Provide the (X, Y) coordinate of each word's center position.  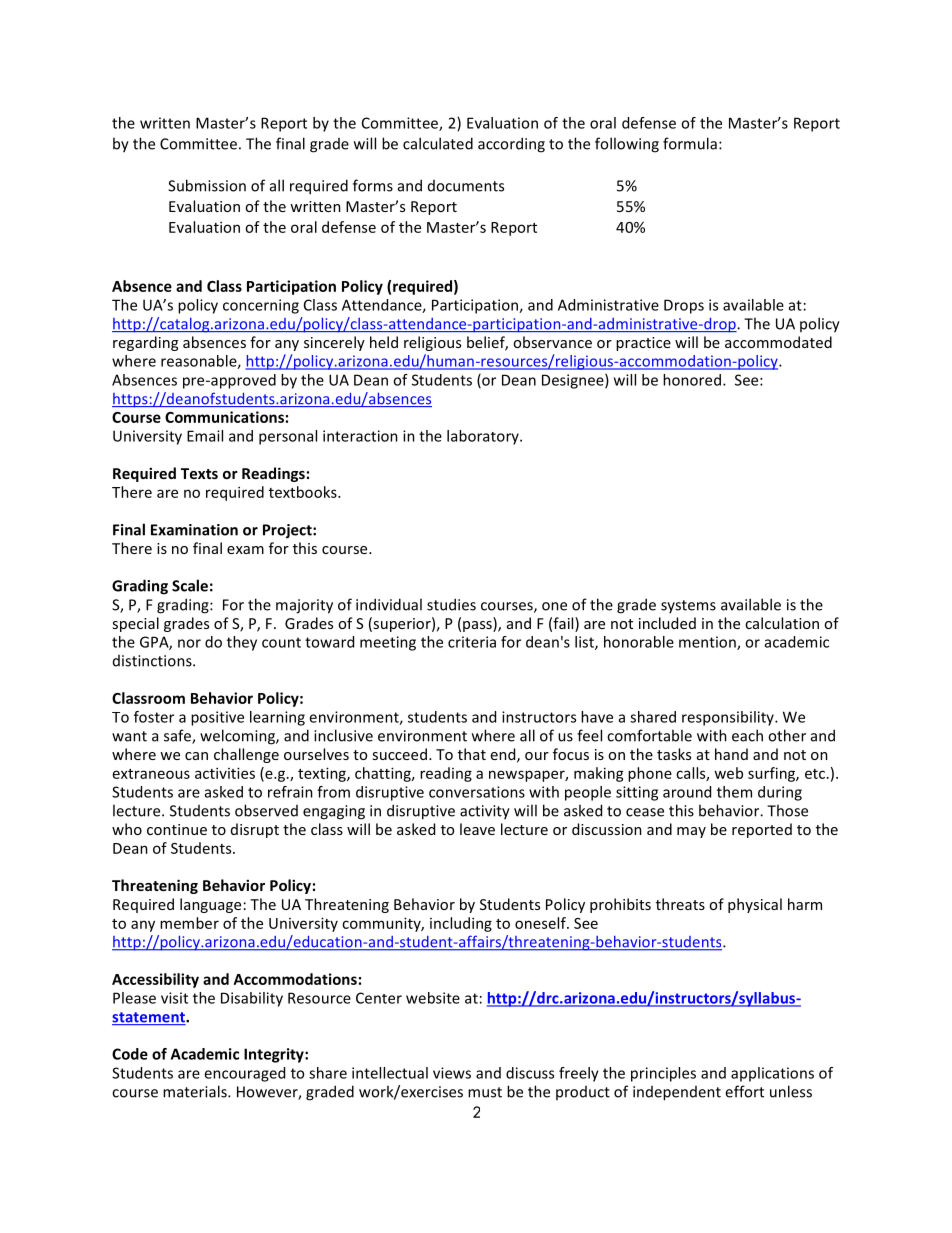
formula (690, 143)
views (452, 1073)
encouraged (244, 1074)
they (242, 643)
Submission (207, 185)
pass (478, 626)
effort (744, 1091)
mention (708, 643)
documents (466, 186)
